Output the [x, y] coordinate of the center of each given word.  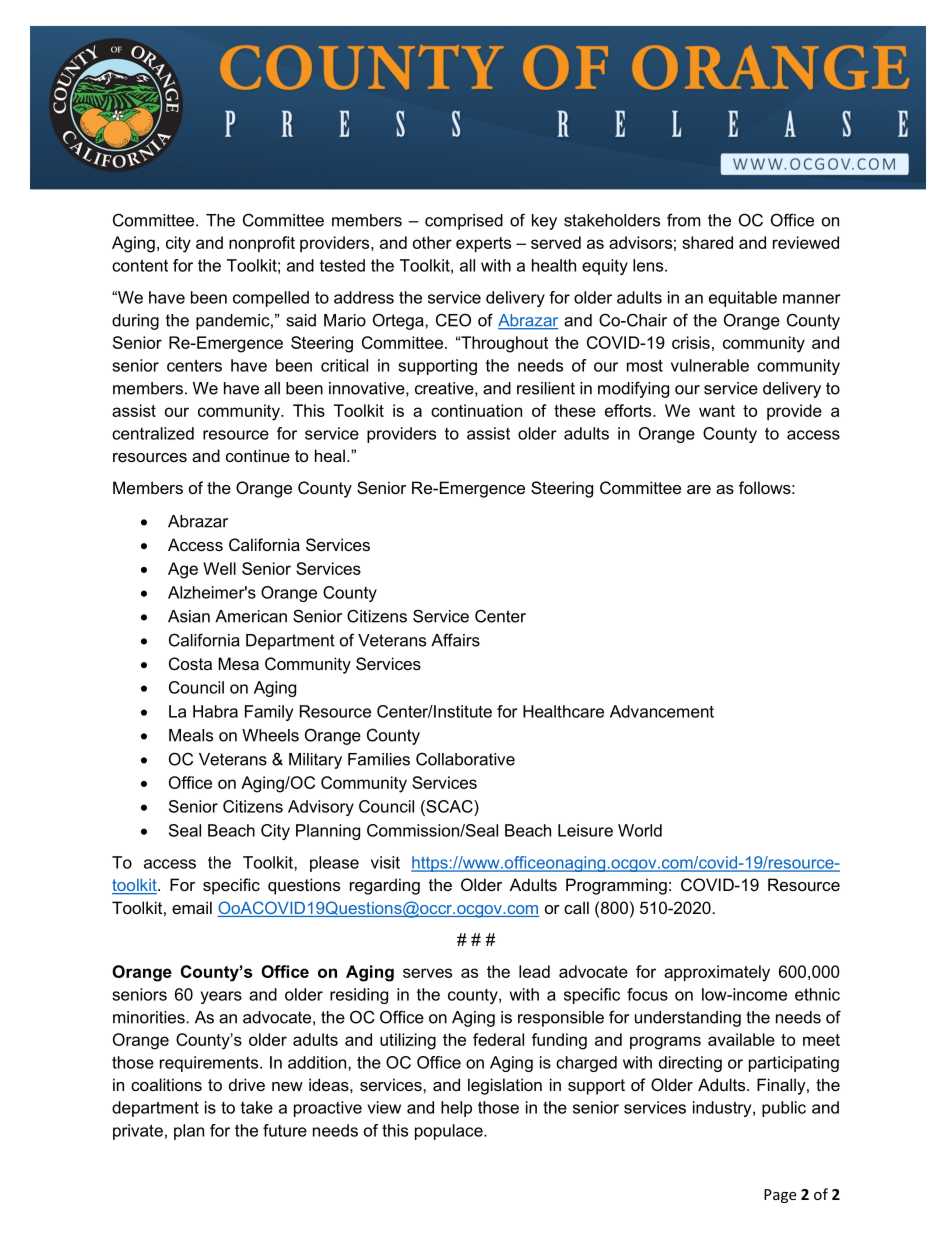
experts [483, 244]
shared [707, 242]
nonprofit [262, 244]
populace [450, 1132]
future [285, 1130]
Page [780, 1196]
